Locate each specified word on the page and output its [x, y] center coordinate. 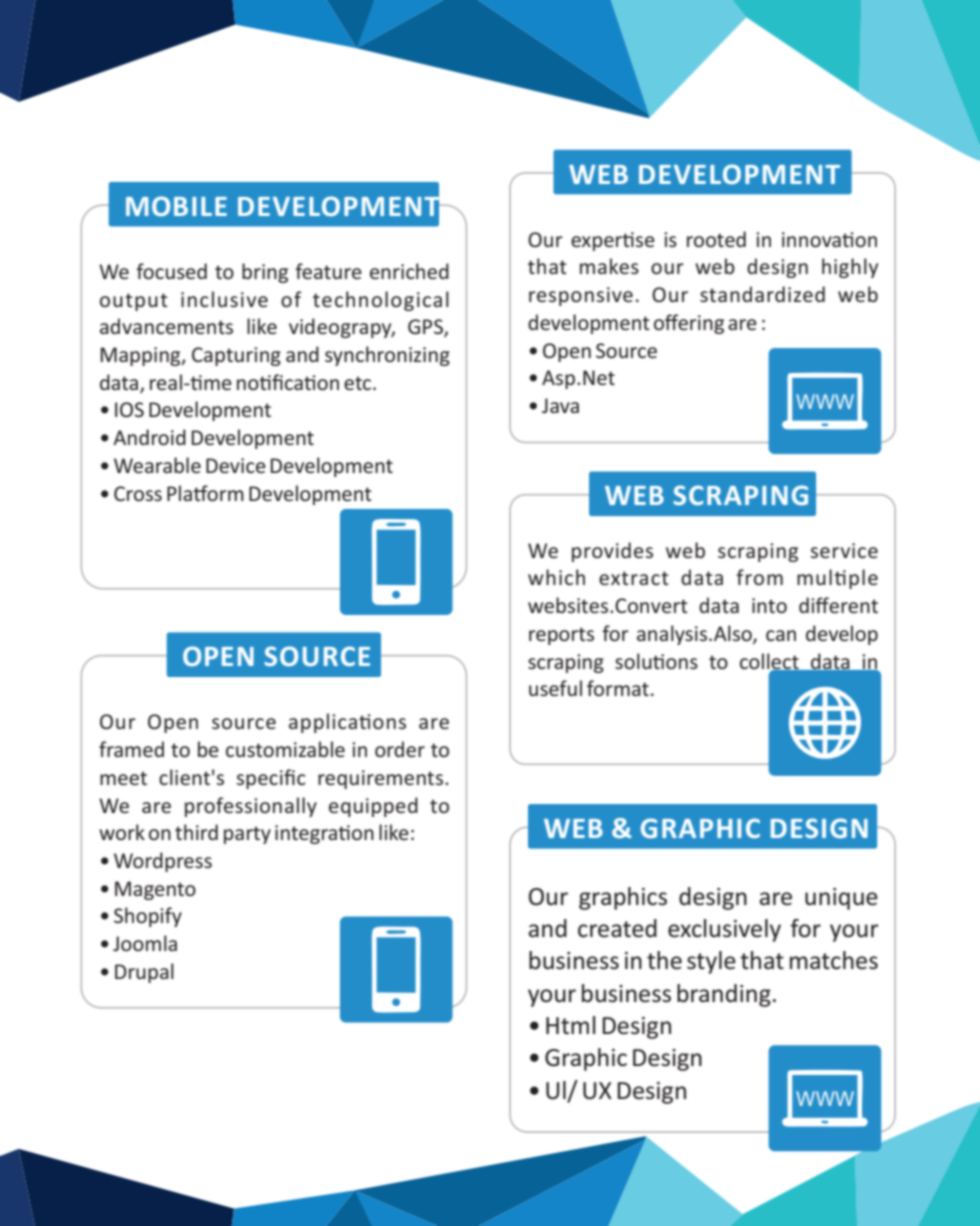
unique [841, 899]
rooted [716, 239]
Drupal [144, 973]
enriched [409, 271]
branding [724, 995]
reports [561, 636]
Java [560, 405]
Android [149, 437]
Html [571, 1025]
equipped [373, 807]
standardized [762, 294]
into [769, 605]
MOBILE [176, 206]
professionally [251, 807]
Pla [180, 493]
